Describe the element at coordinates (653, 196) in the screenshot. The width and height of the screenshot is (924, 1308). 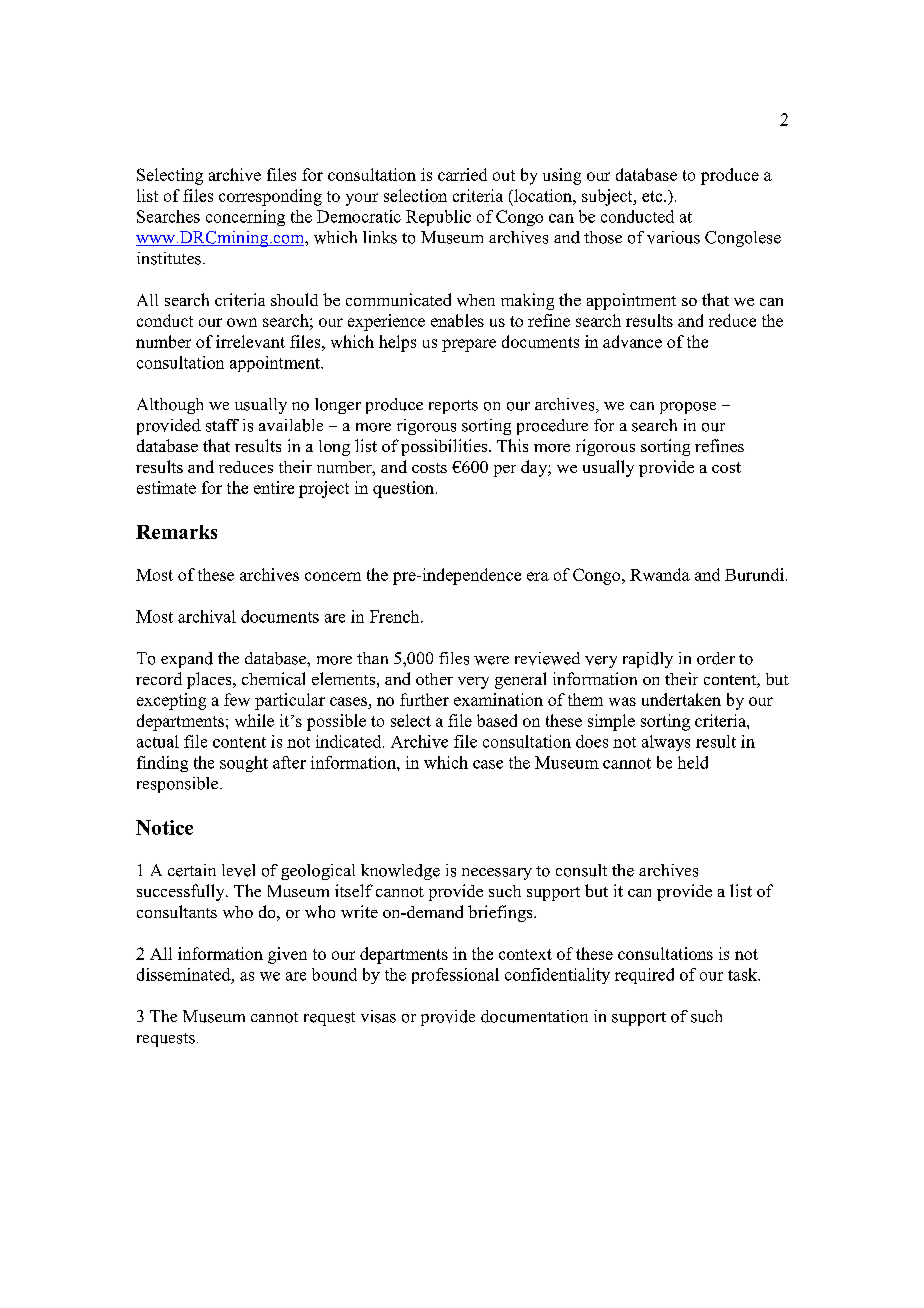
I see `etc` at that location.
